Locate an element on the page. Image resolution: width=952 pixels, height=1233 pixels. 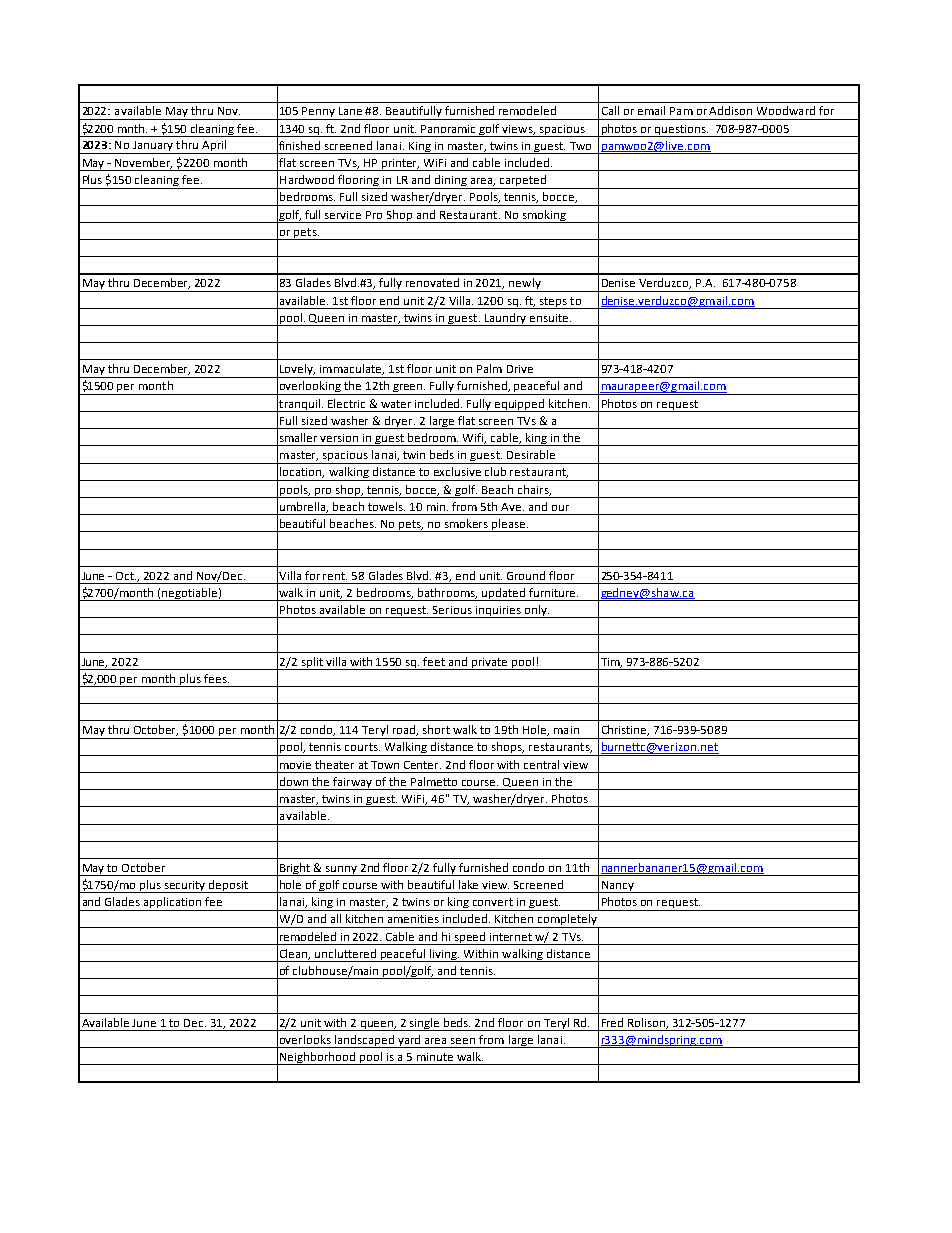
steps is located at coordinates (553, 303).
